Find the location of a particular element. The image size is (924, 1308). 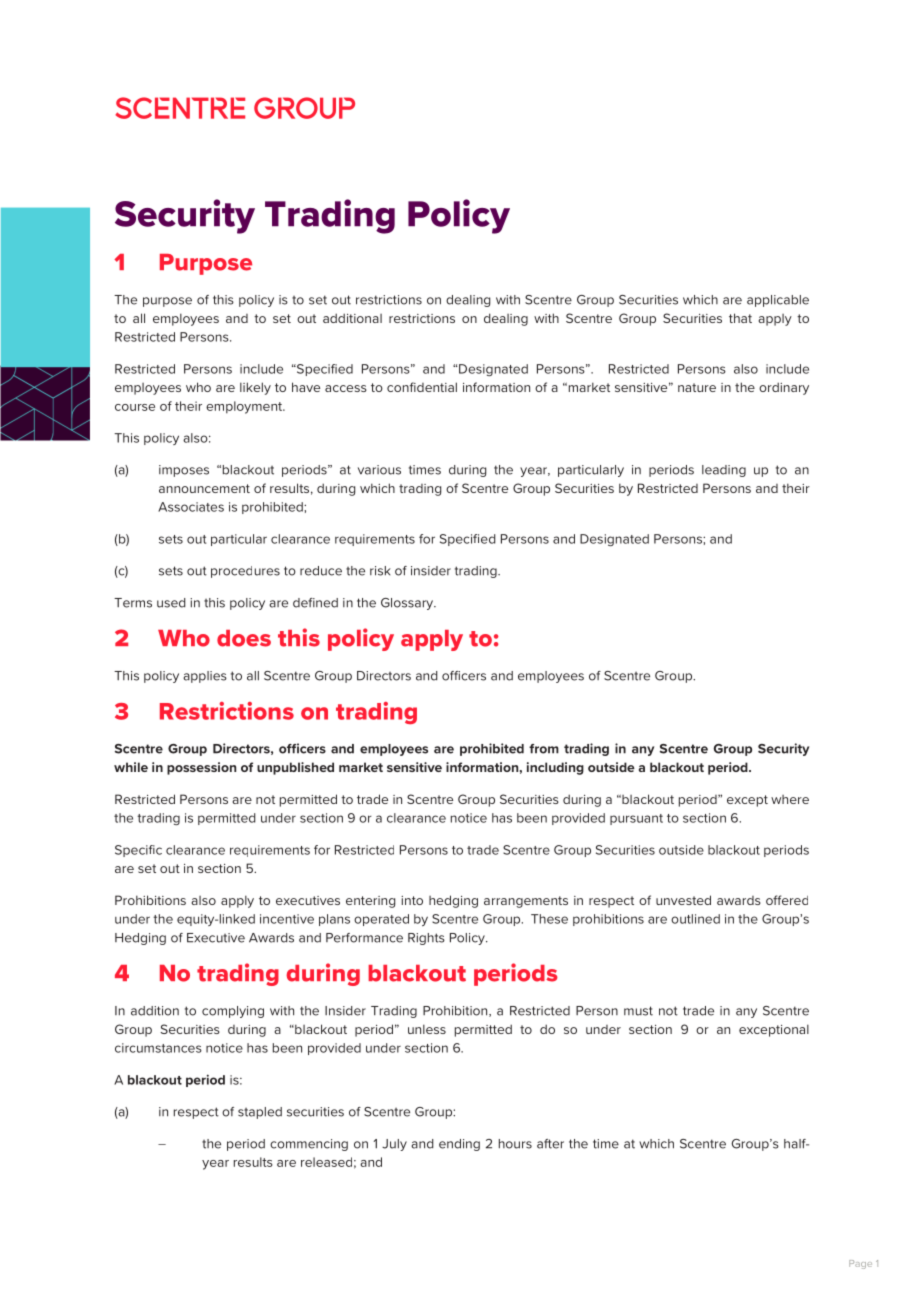

that is located at coordinates (740, 318).
